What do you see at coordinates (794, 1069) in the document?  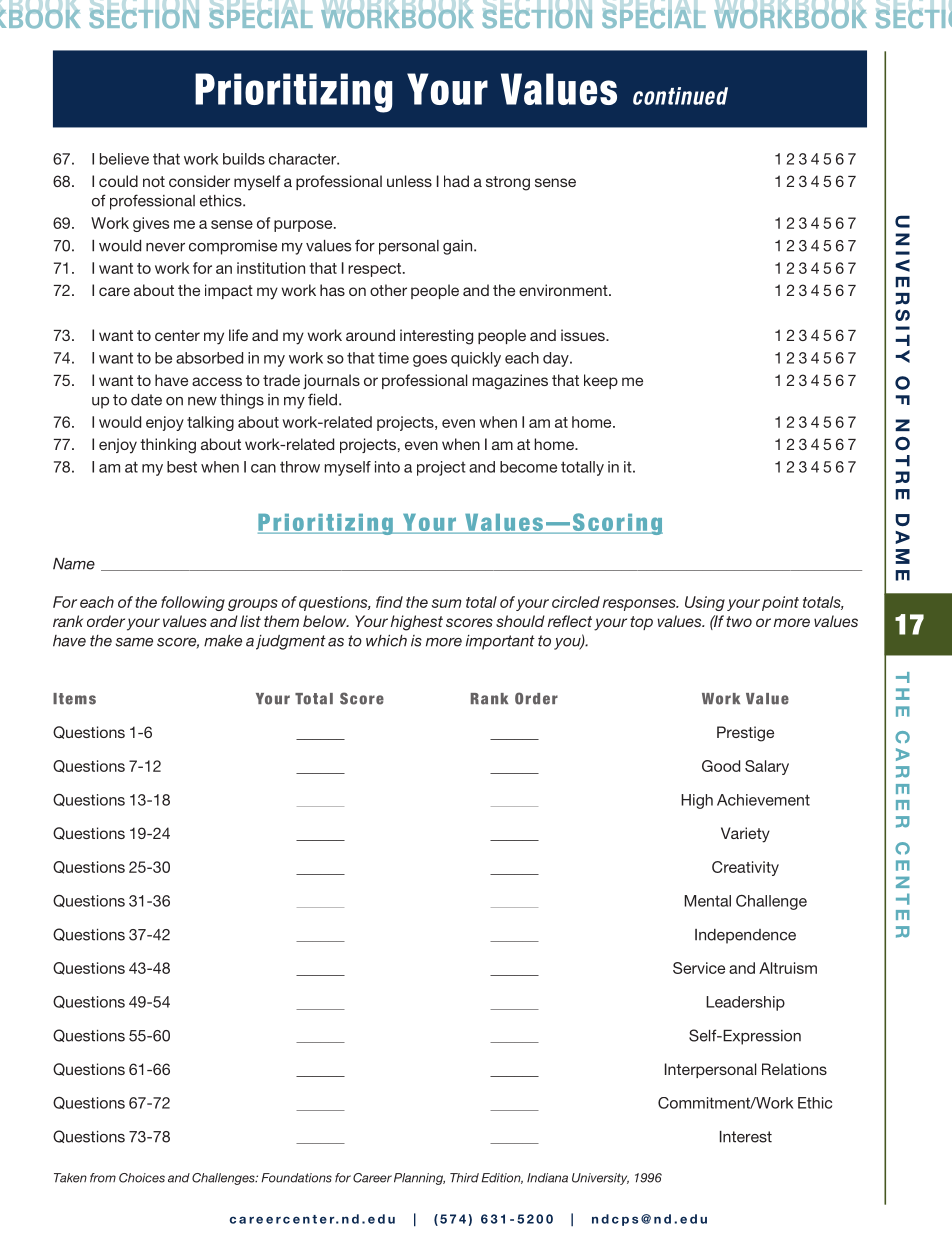 I see `Relations` at bounding box center [794, 1069].
